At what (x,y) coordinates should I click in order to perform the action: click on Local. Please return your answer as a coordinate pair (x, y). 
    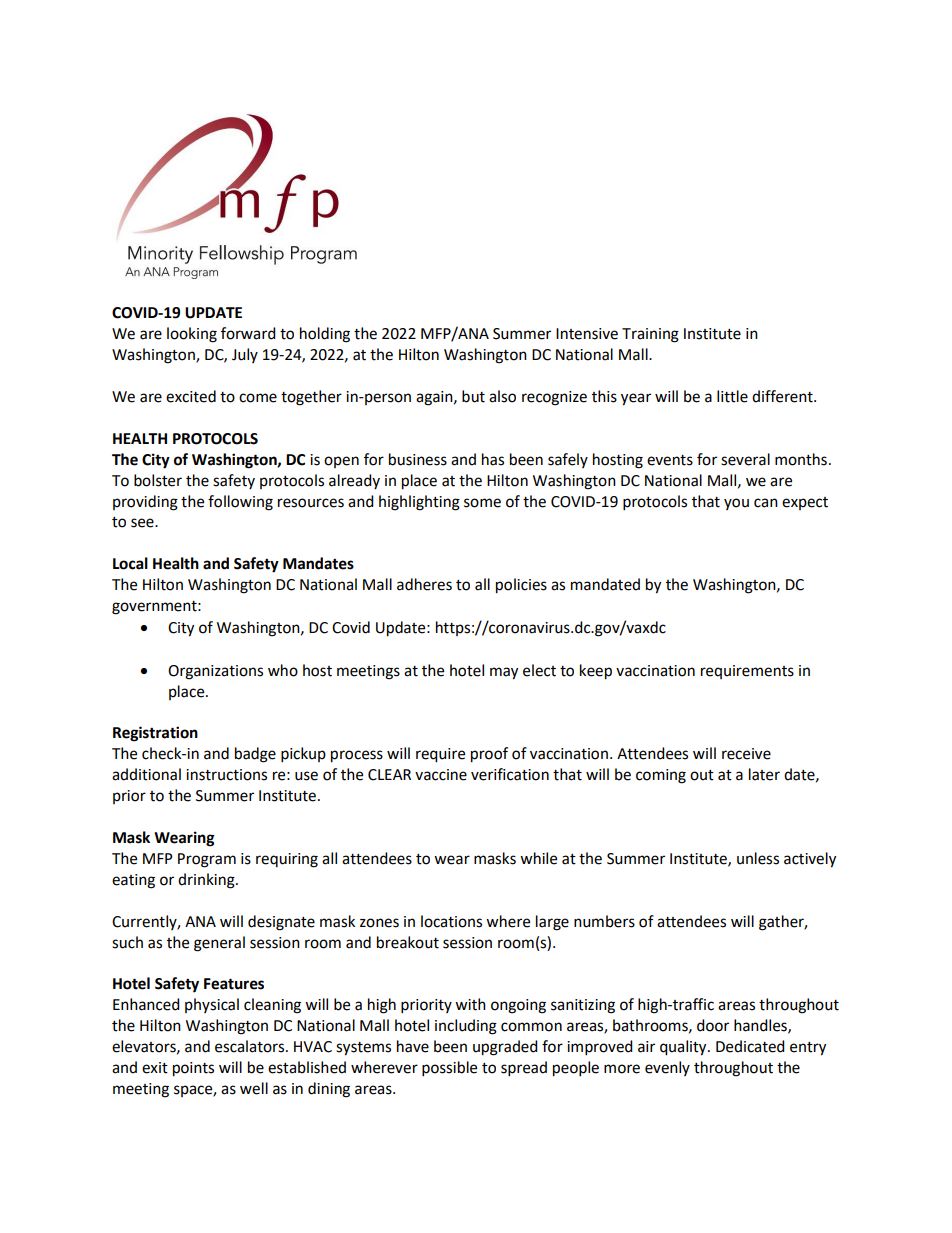
    Looking at the image, I should click on (130, 563).
